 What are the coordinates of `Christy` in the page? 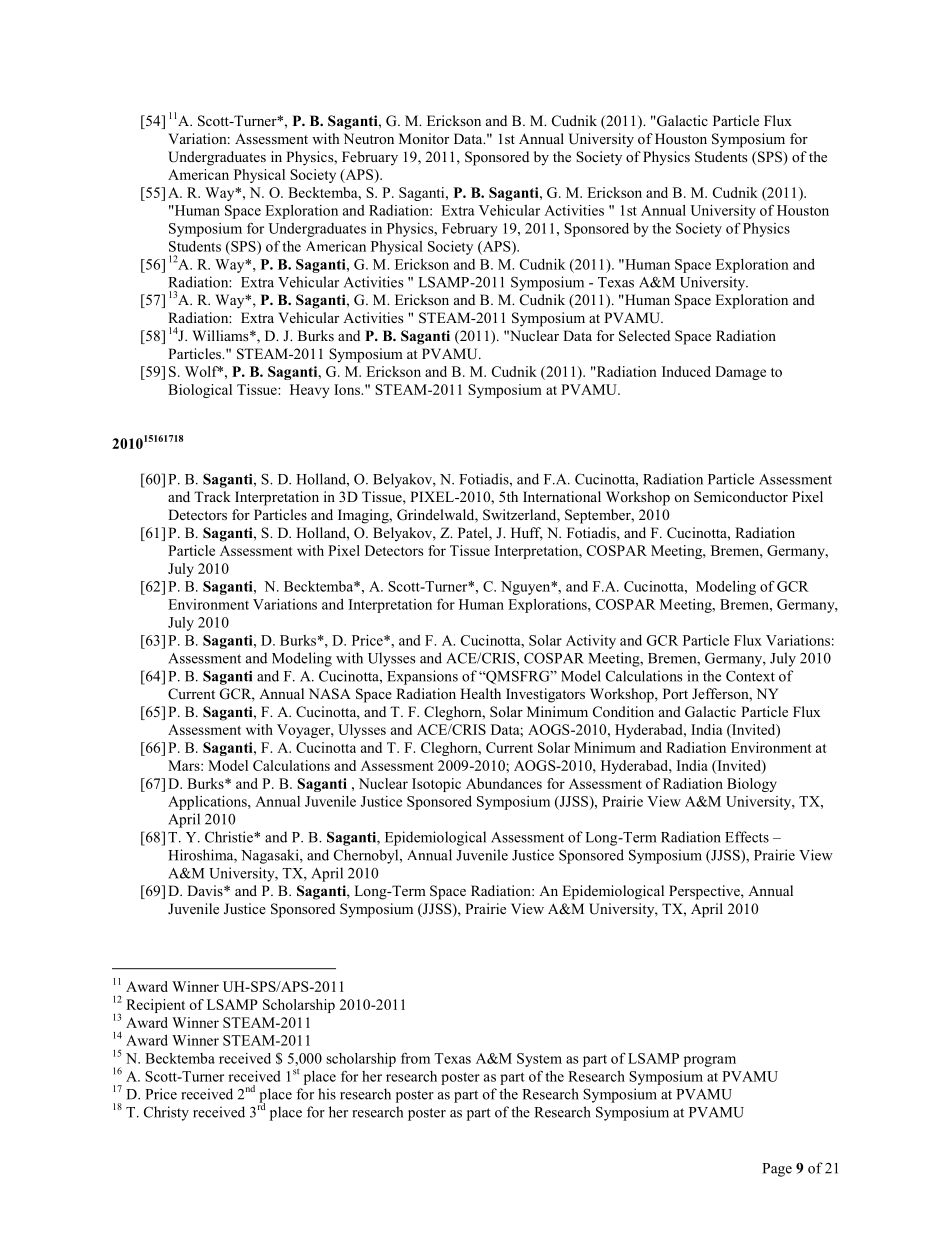 It's located at (166, 1113).
